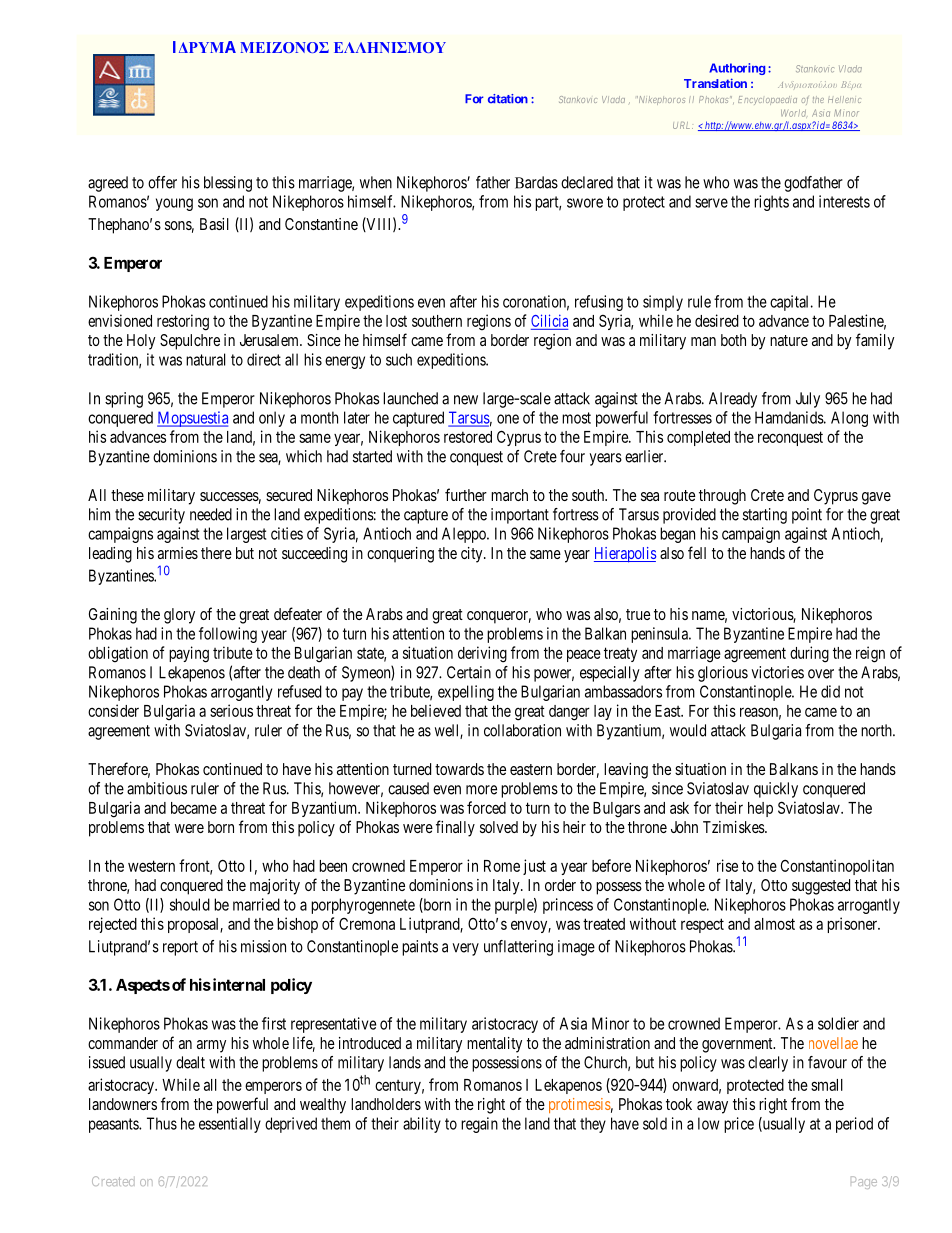  What do you see at coordinates (230, 1125) in the image?
I see `essentially` at bounding box center [230, 1125].
